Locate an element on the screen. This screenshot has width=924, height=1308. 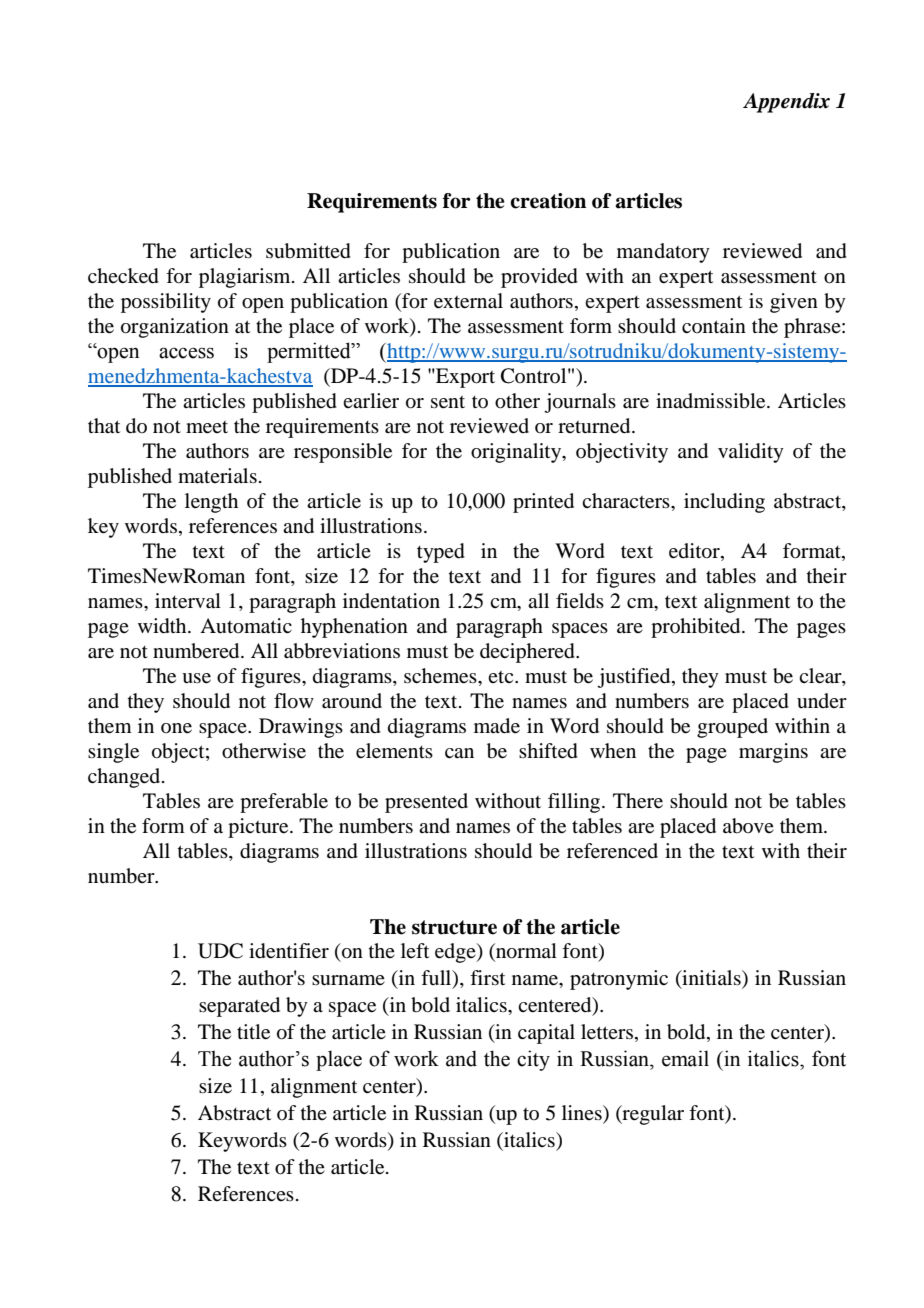
structure is located at coordinates (454, 927).
